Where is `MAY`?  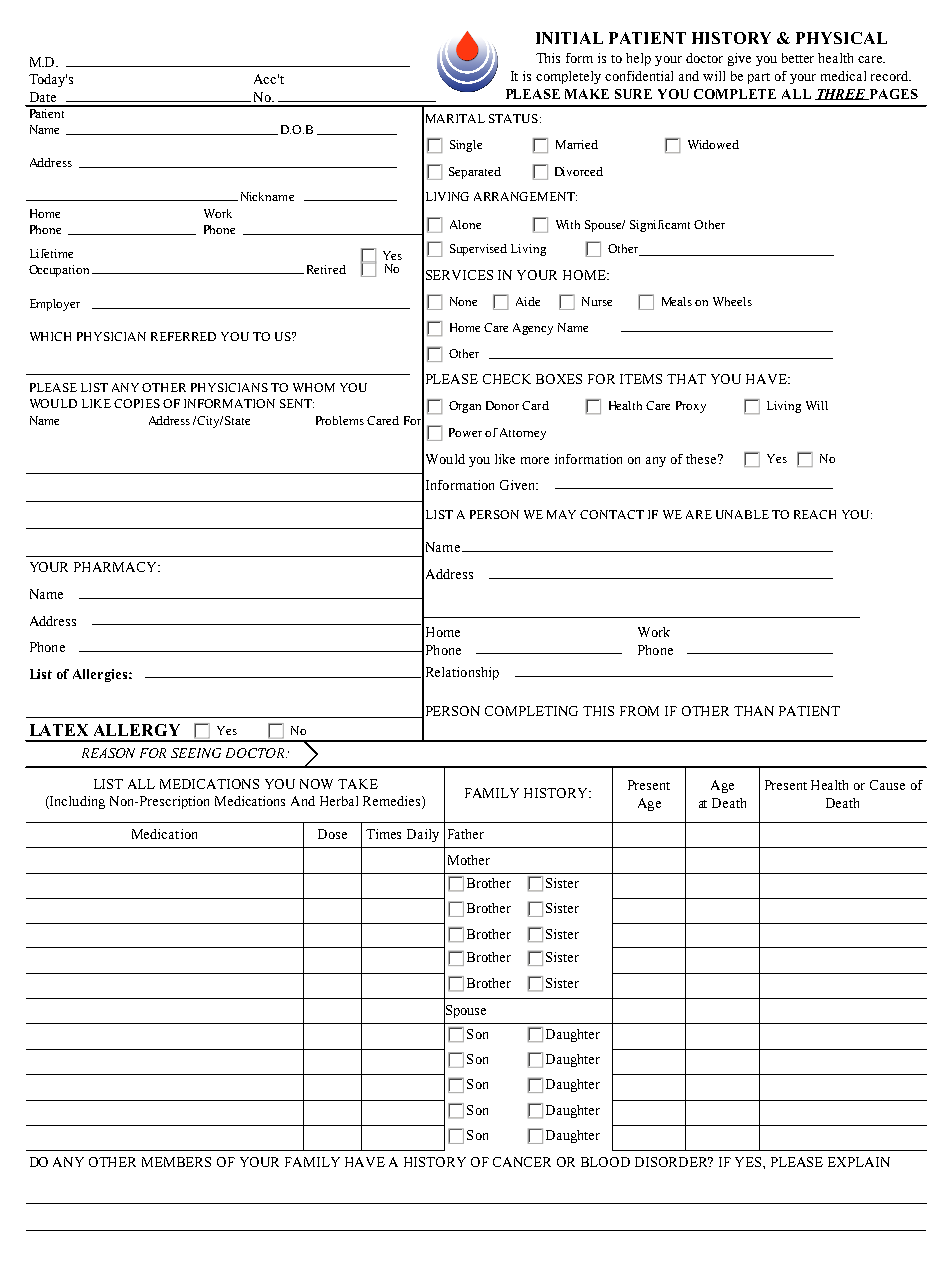 MAY is located at coordinates (561, 514).
